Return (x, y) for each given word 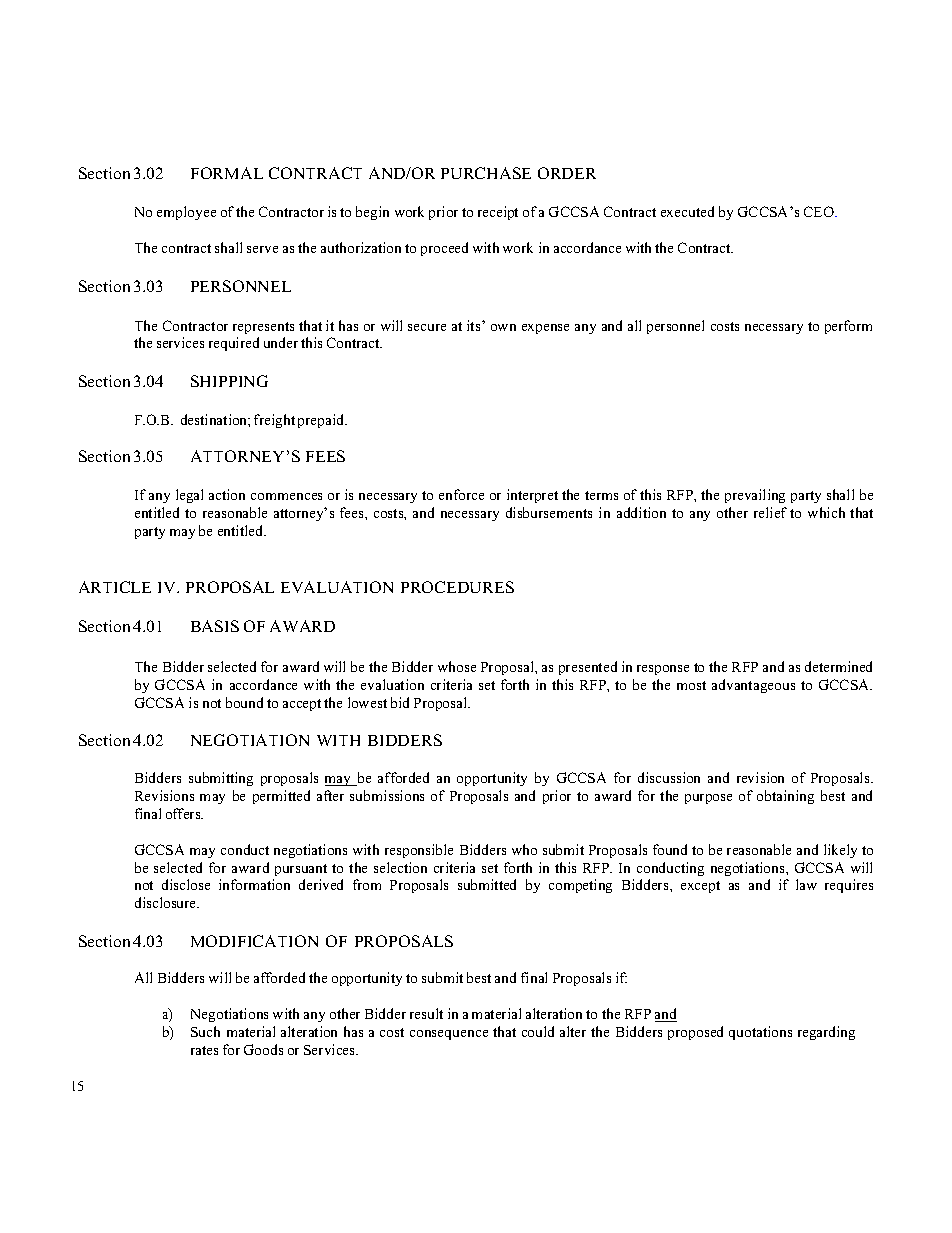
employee (186, 213)
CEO (820, 211)
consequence (449, 1035)
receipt (498, 213)
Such (205, 1031)
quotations (760, 1033)
